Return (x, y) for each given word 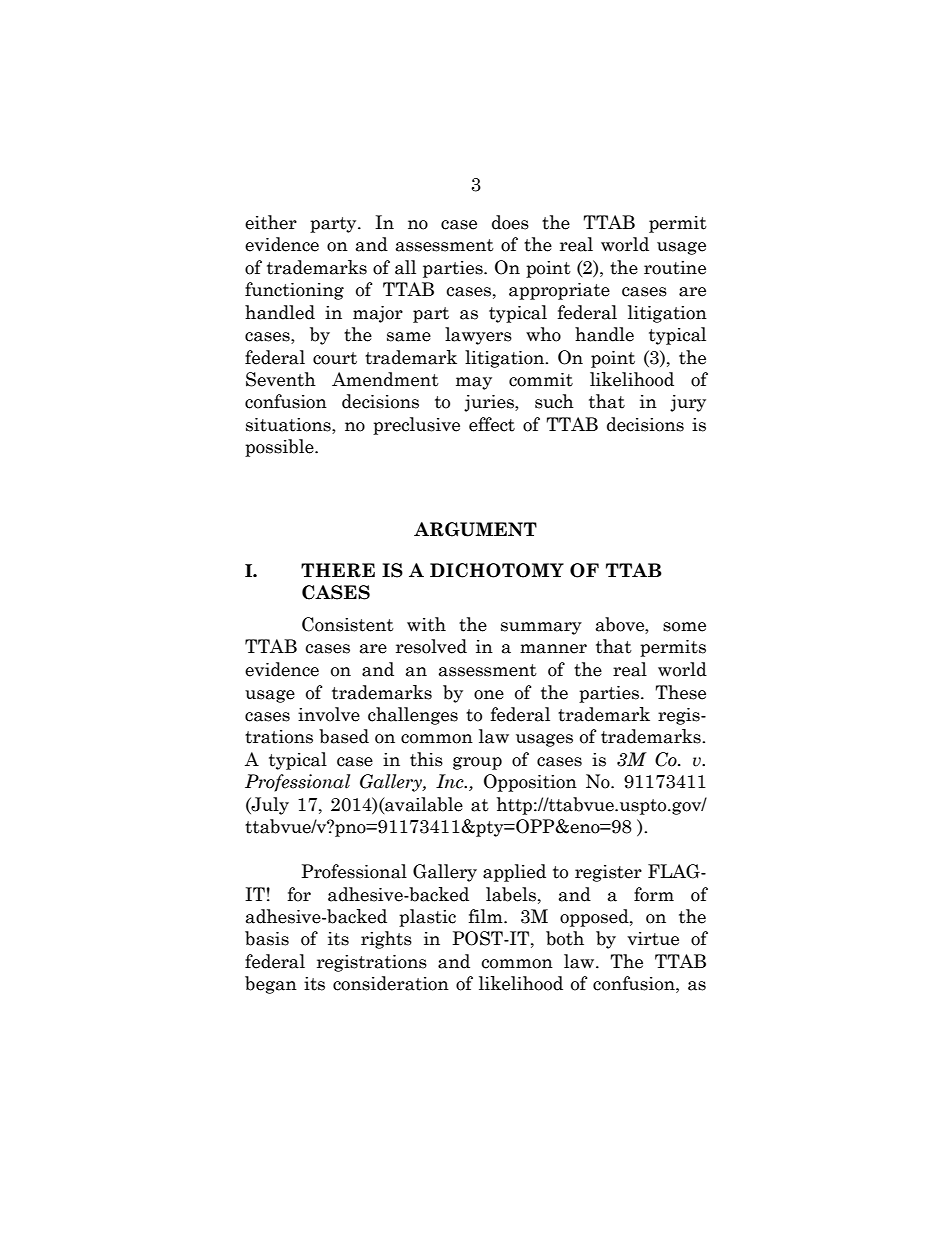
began (271, 985)
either (271, 222)
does (510, 222)
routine (675, 268)
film (487, 916)
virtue (653, 939)
